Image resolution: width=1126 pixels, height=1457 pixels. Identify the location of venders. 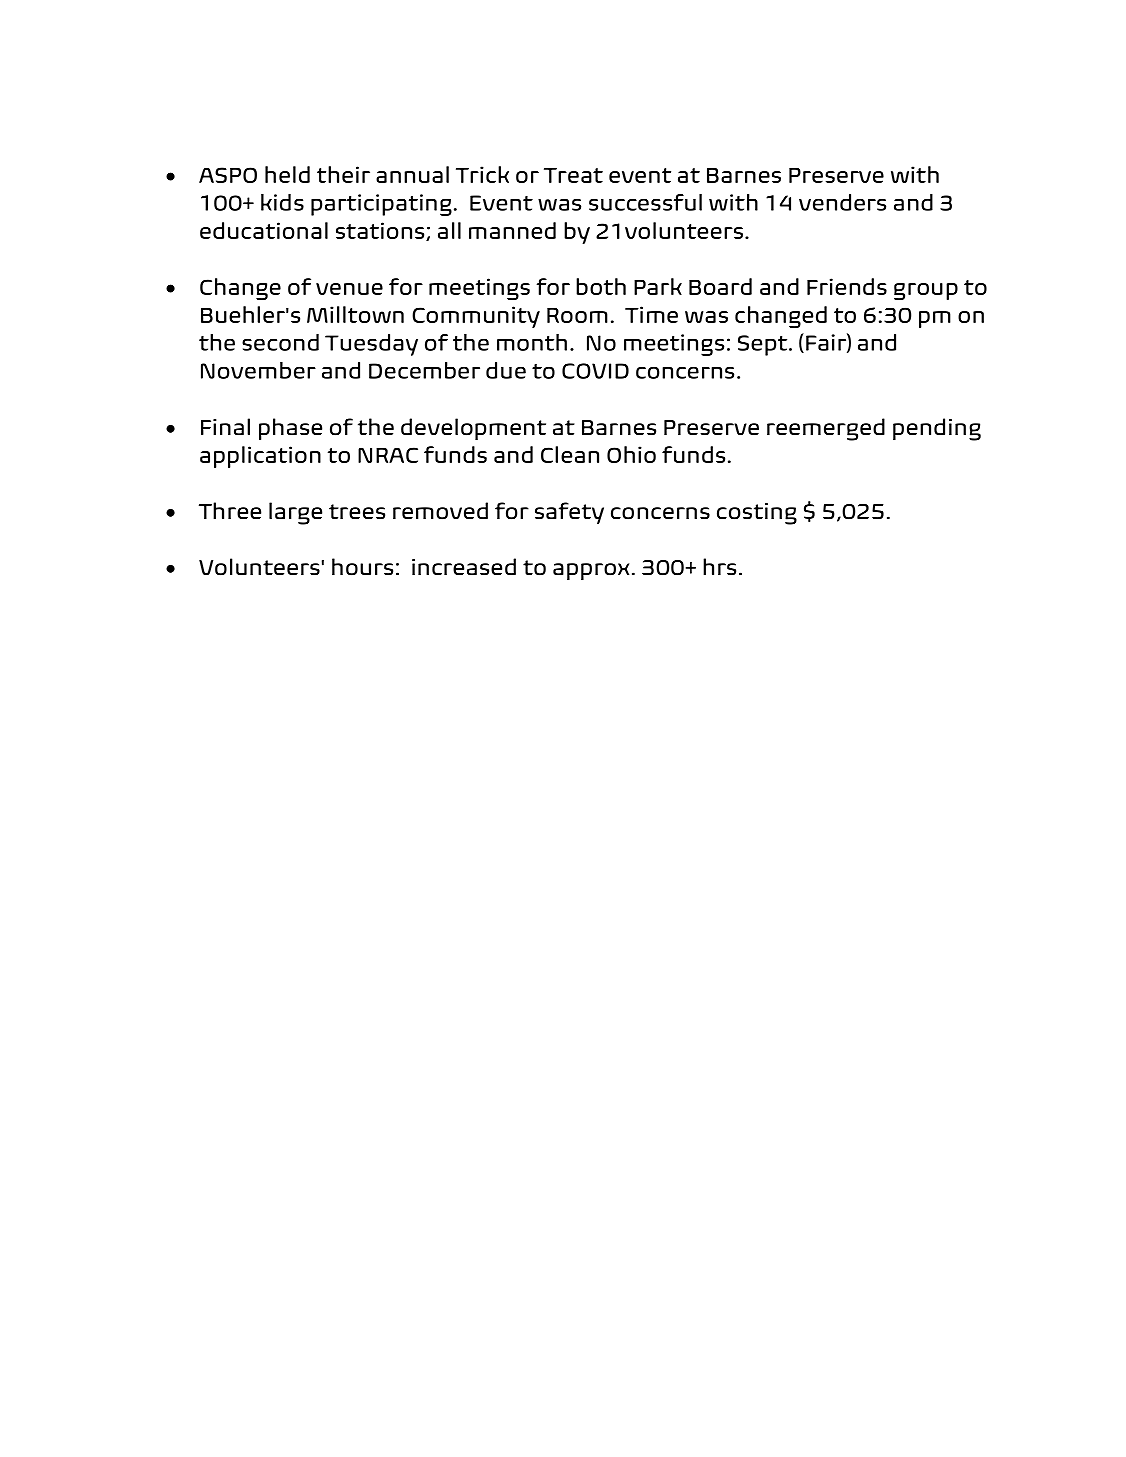
(842, 202).
